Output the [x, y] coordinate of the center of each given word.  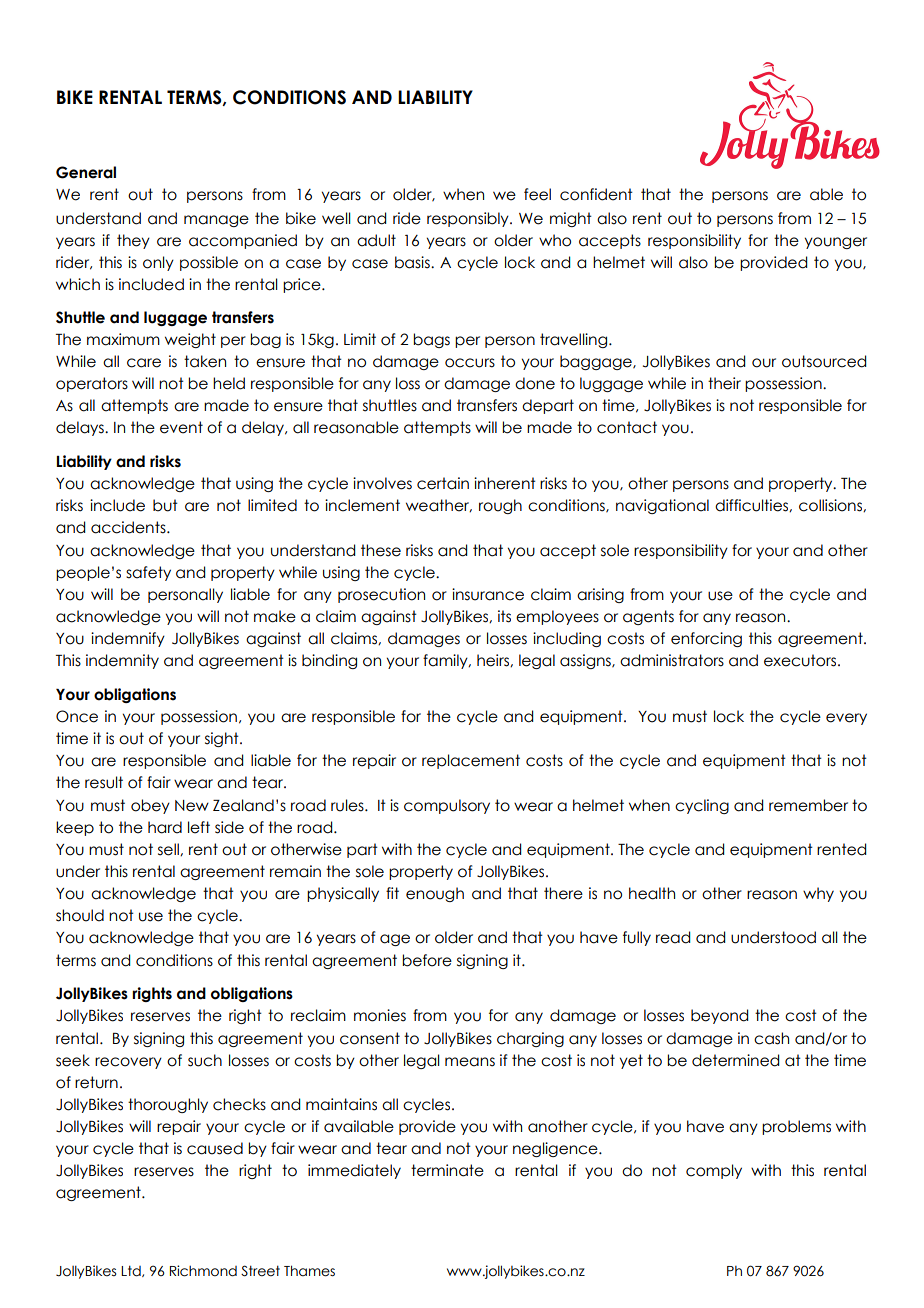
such [205, 1060]
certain [443, 483]
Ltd [132, 1271]
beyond [719, 1016]
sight [223, 739]
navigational [662, 506]
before [427, 960]
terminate [447, 1170]
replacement [471, 761]
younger [836, 243]
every [846, 719]
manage [216, 221]
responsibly [469, 219]
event [181, 427]
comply [714, 1171]
